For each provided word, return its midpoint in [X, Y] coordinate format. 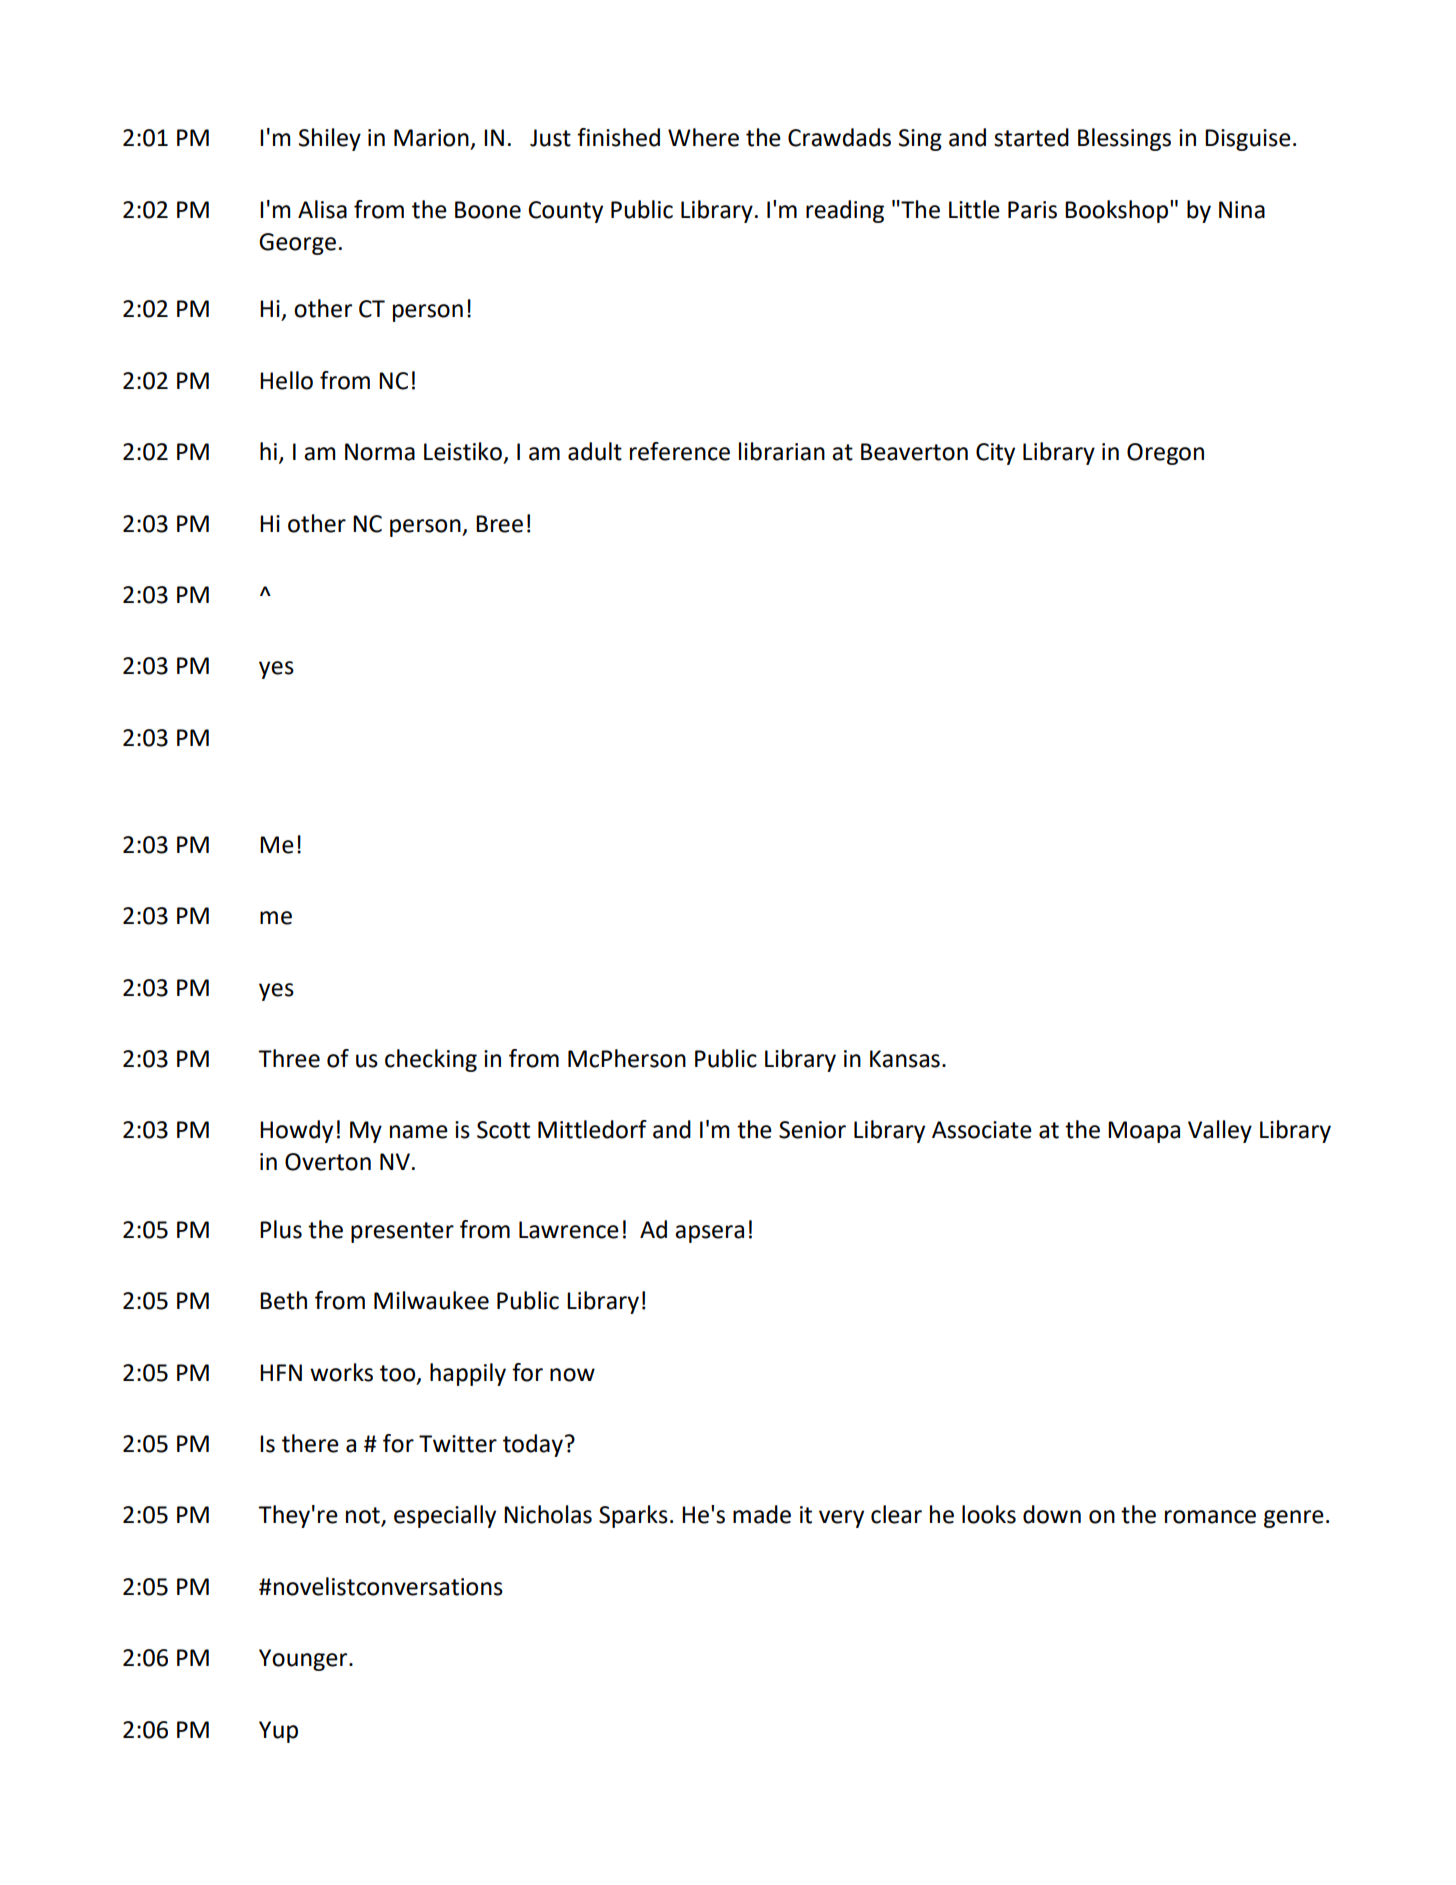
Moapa [1144, 1132]
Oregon [1165, 454]
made [762, 1514]
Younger [304, 1660]
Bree [499, 524]
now [572, 1375]
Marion [431, 138]
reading [845, 211]
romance [1210, 1517]
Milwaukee [431, 1300]
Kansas [905, 1059]
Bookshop [1118, 211]
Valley [1220, 1131]
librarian [782, 451]
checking [431, 1060]
